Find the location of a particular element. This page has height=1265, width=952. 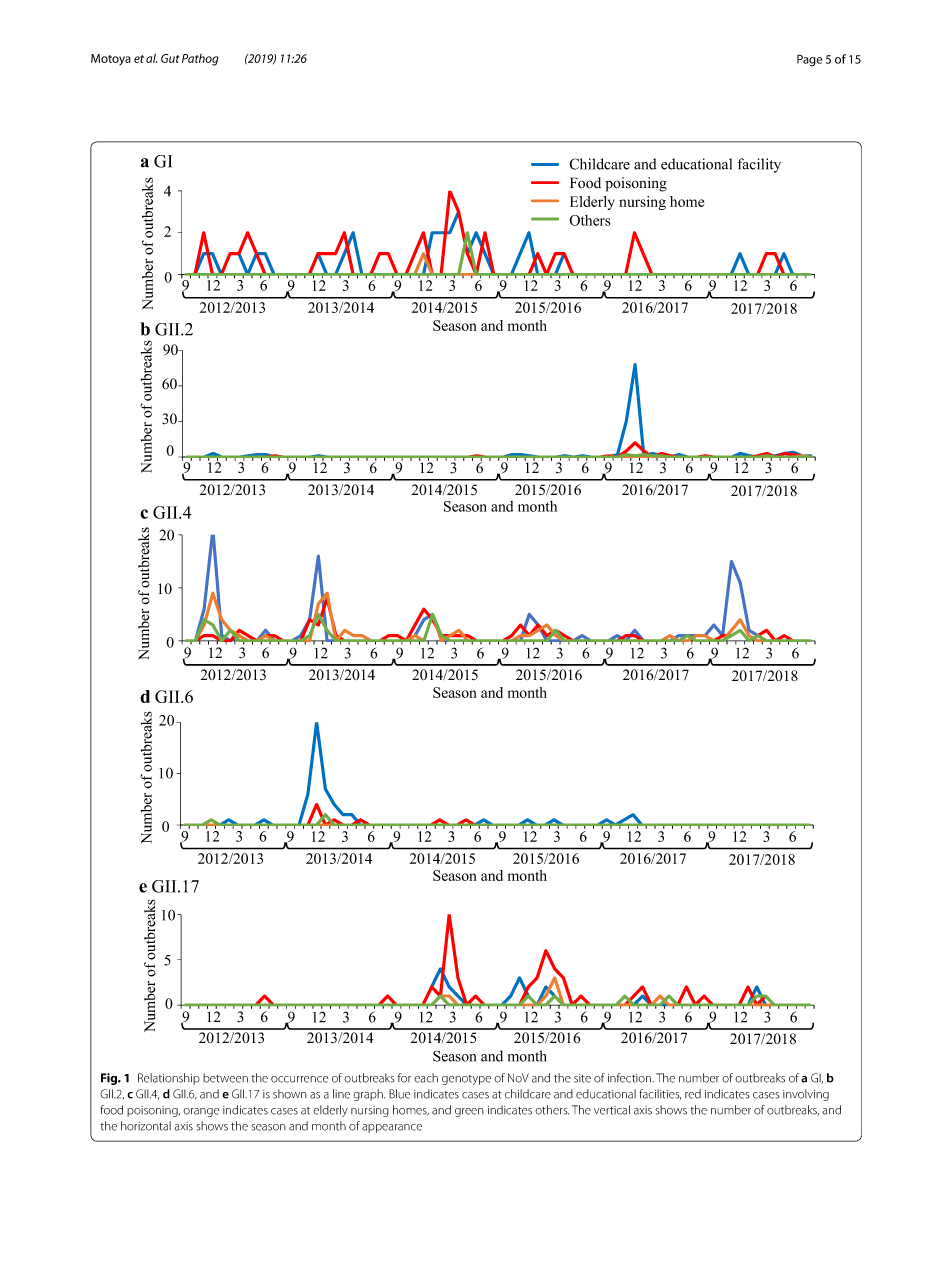

Pathog is located at coordinates (200, 60).
